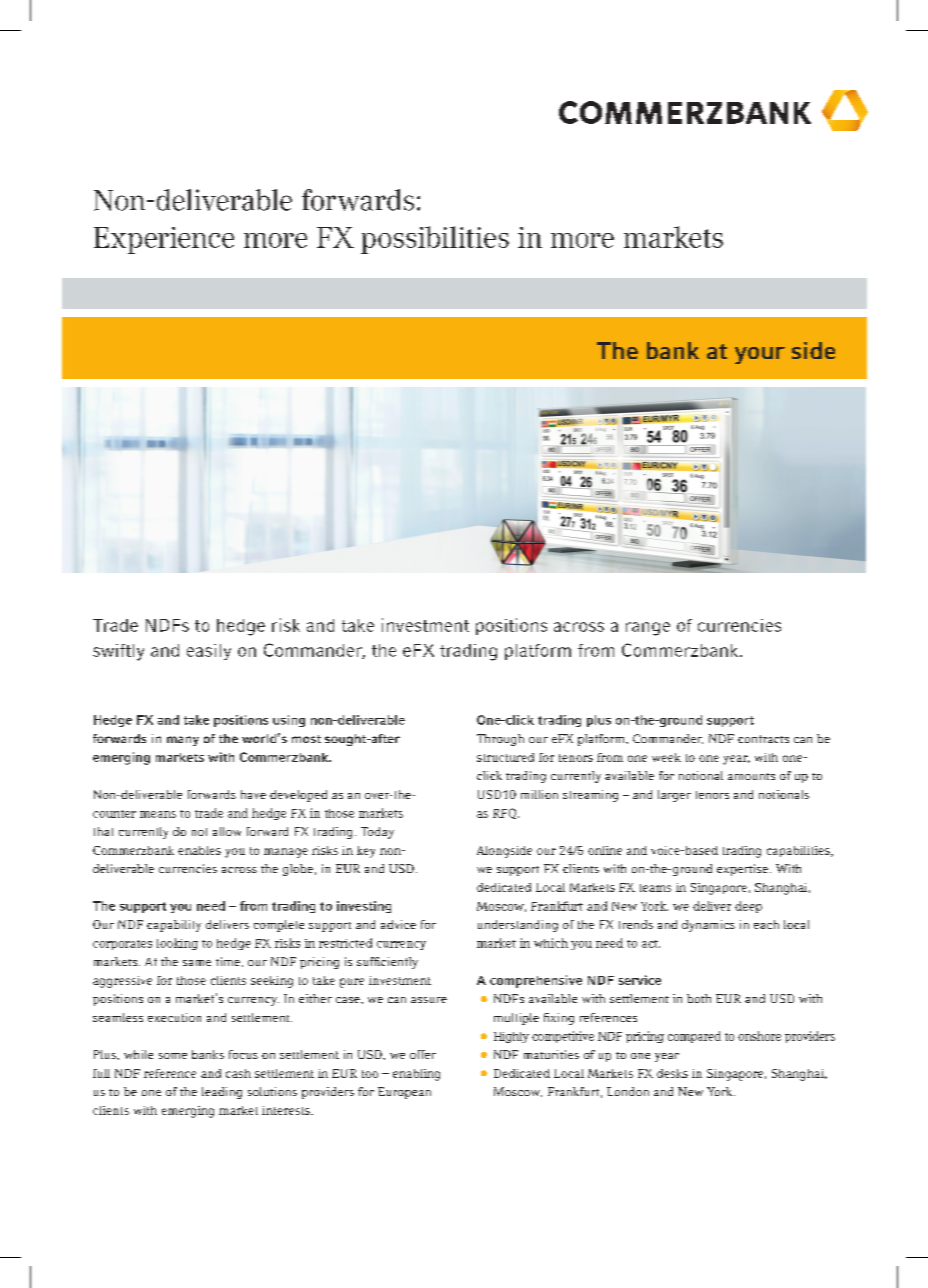 Image resolution: width=928 pixels, height=1288 pixels. What do you see at coordinates (763, 739) in the image?
I see `contracts` at bounding box center [763, 739].
